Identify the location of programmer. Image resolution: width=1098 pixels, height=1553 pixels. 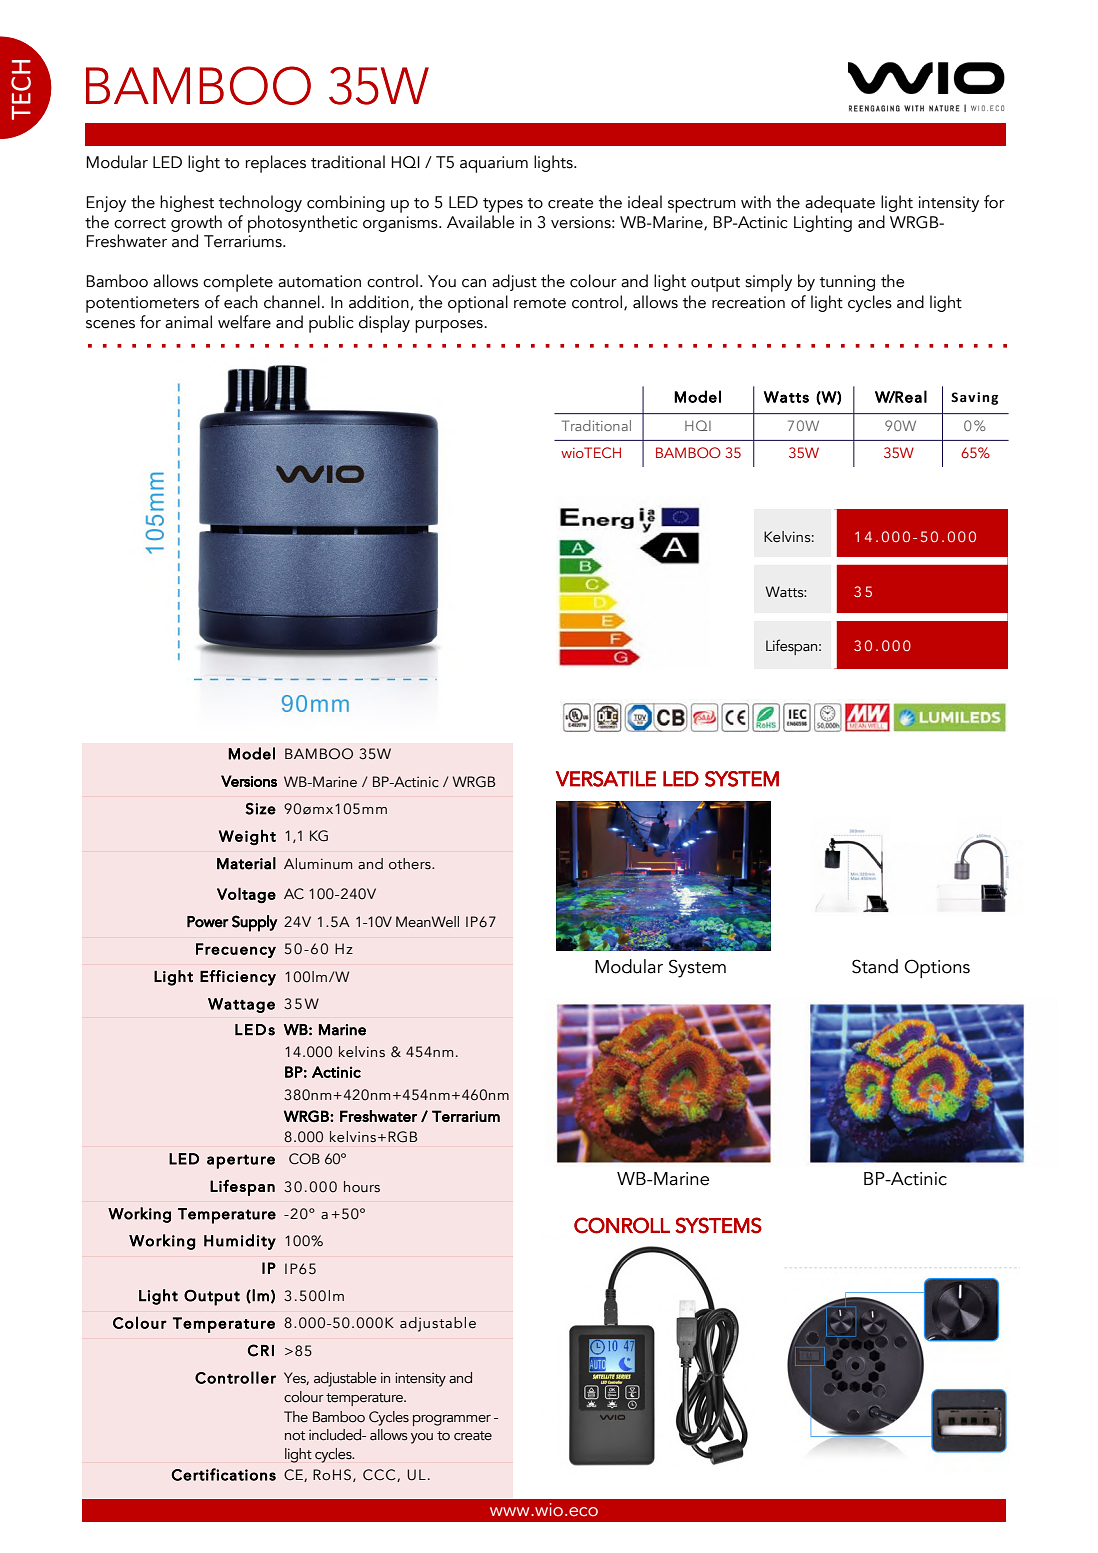
(452, 1420).
